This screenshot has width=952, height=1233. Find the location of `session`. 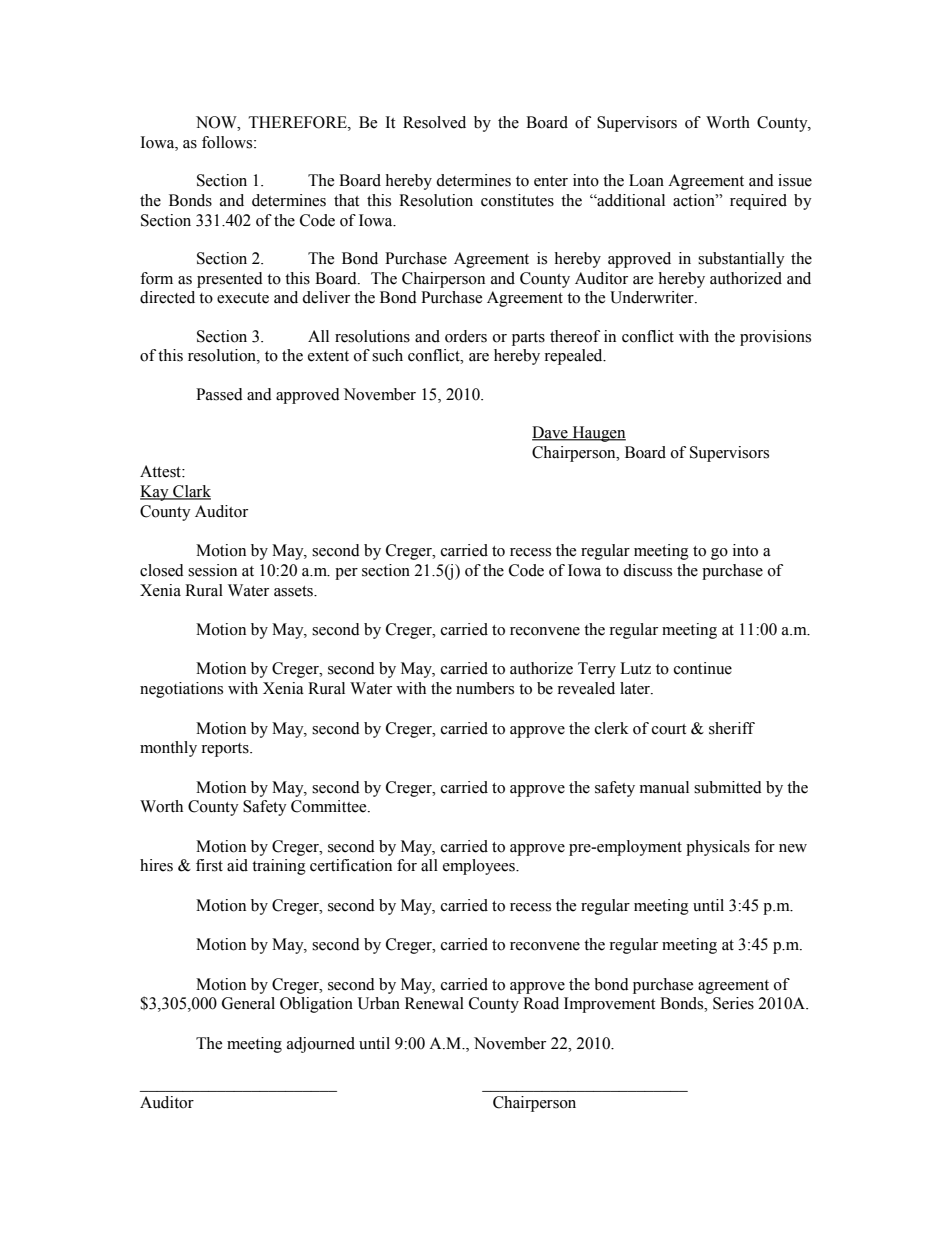

session is located at coordinates (212, 570).
